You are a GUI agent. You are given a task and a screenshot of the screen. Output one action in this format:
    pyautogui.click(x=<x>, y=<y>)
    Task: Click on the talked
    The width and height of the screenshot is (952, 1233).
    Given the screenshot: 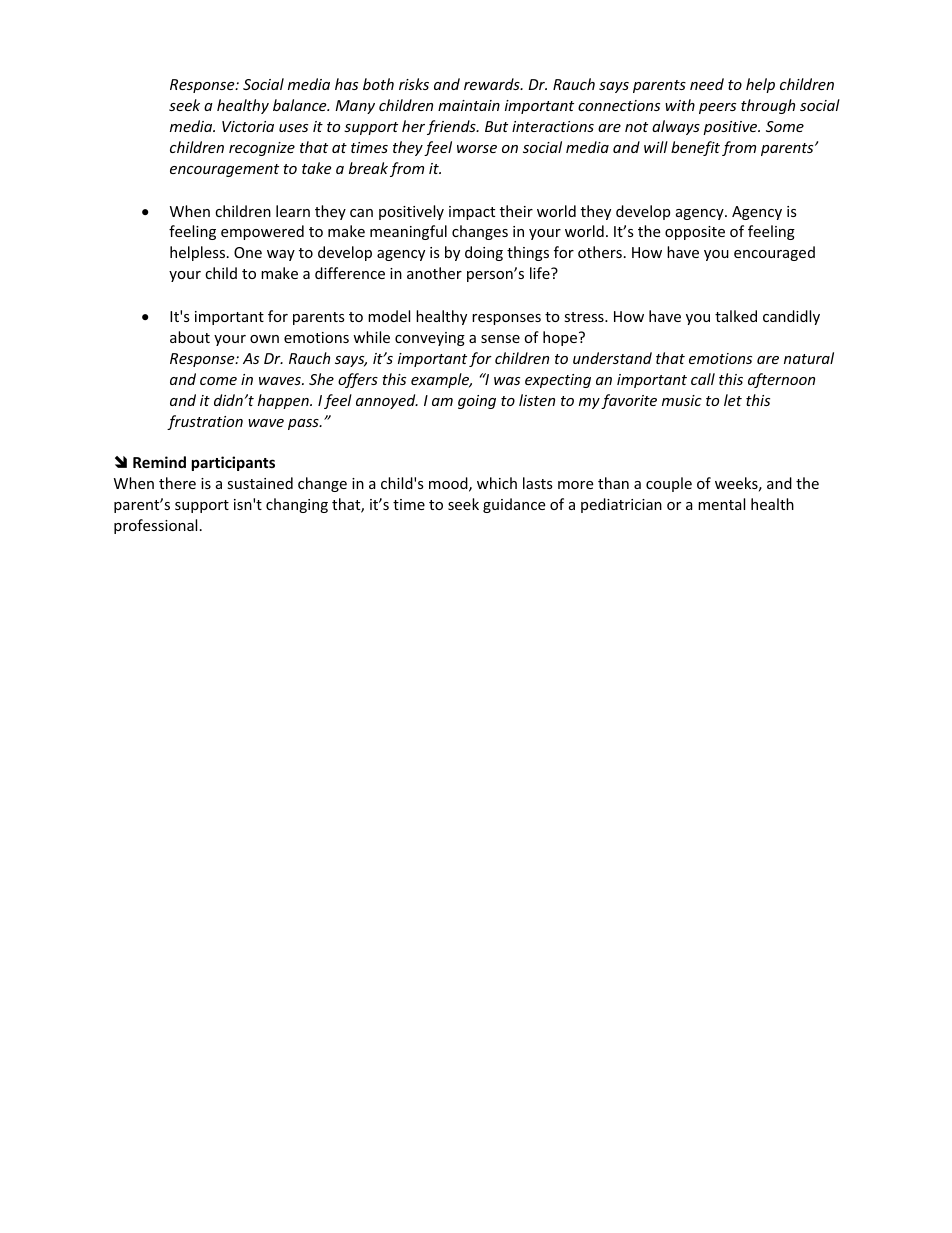 What is the action you would take?
    pyautogui.click(x=736, y=316)
